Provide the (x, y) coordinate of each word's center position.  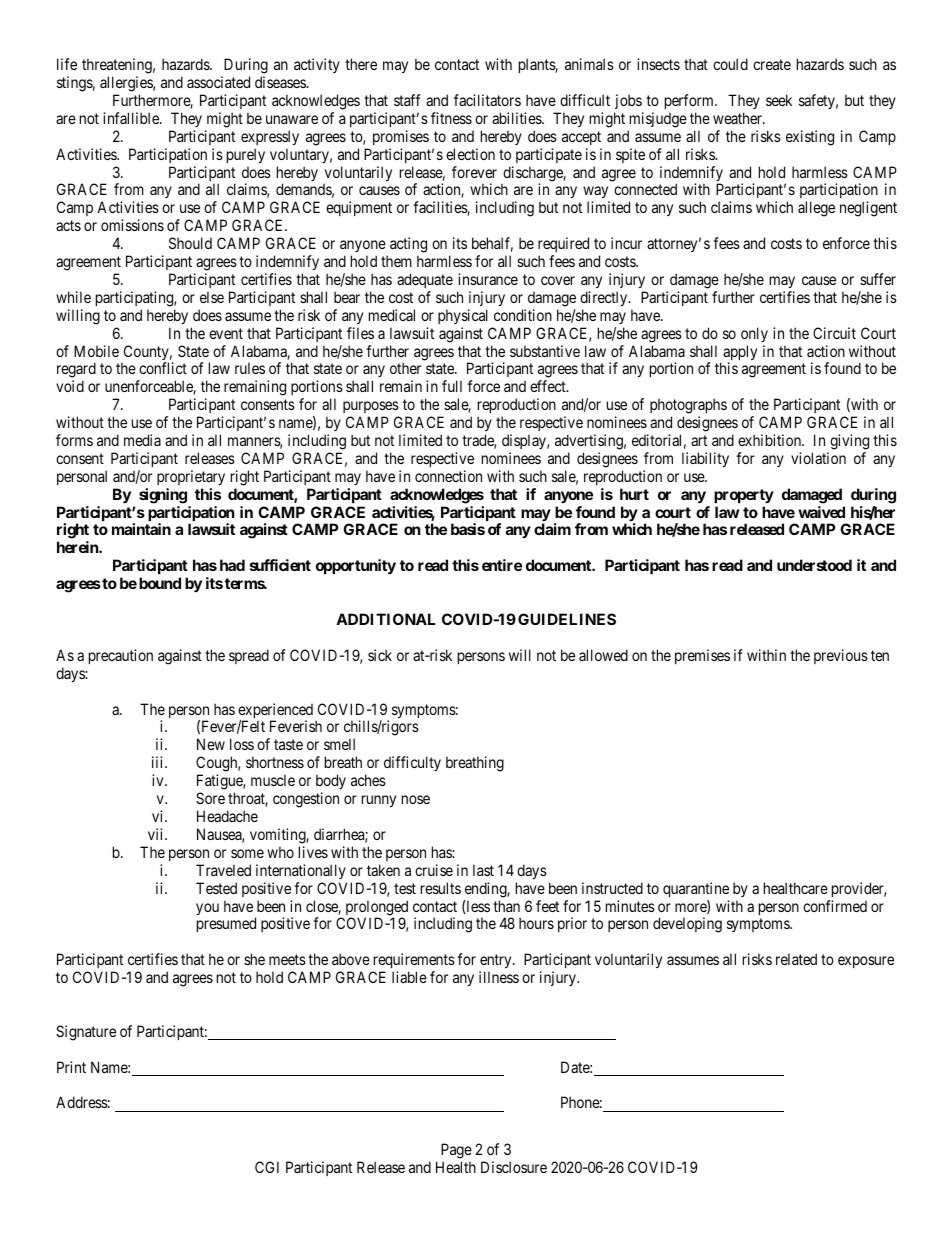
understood (814, 565)
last (483, 870)
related (796, 959)
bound (160, 583)
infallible (132, 118)
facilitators (487, 100)
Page (456, 1151)
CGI (267, 1167)
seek (779, 100)
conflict (163, 368)
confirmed (835, 906)
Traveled (223, 870)
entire (502, 565)
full (452, 386)
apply (740, 354)
